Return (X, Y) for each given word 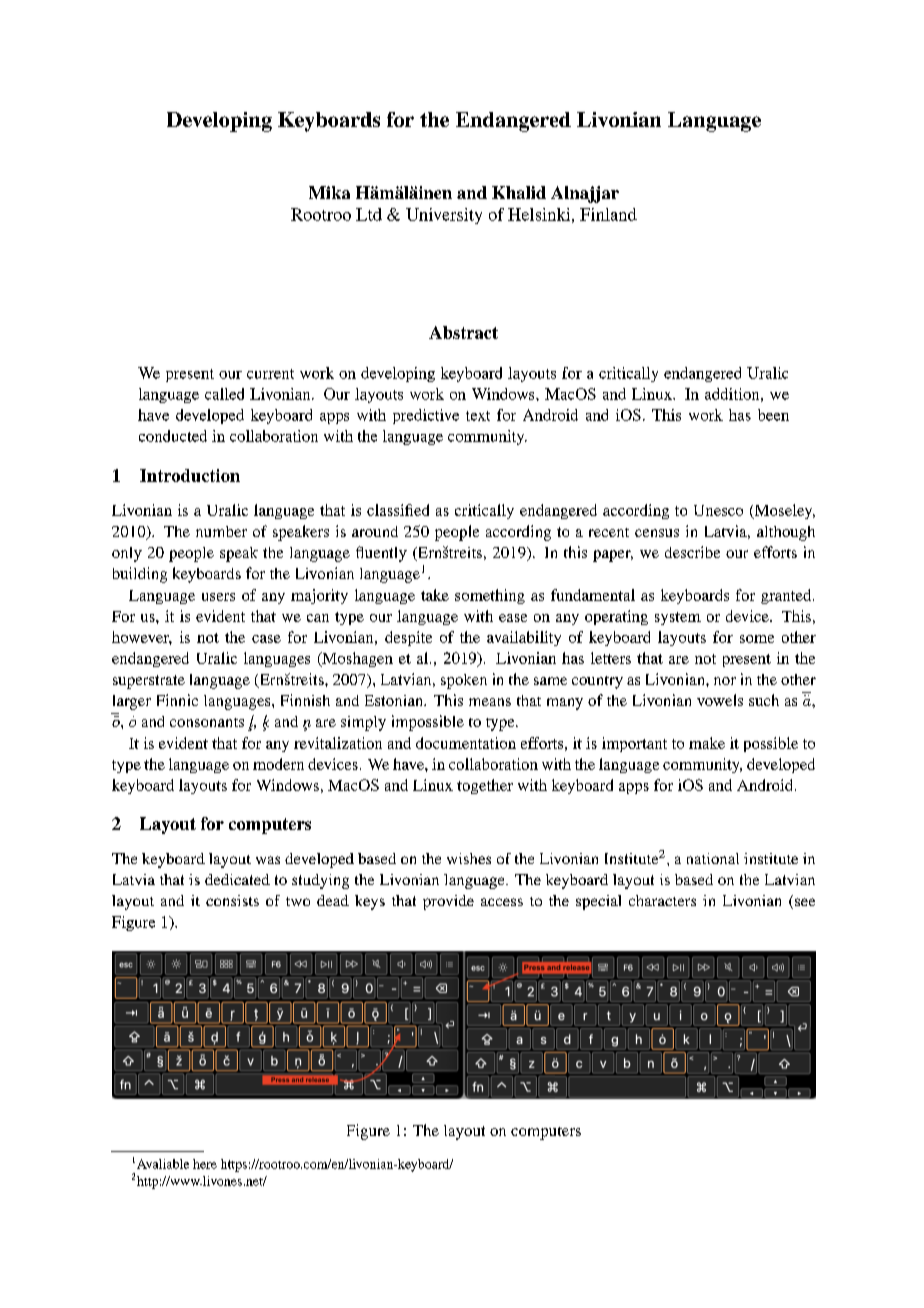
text (478, 416)
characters (662, 900)
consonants (207, 722)
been (773, 415)
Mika (329, 192)
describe (692, 552)
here (205, 1164)
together (485, 786)
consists (232, 900)
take (435, 595)
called (224, 394)
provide (448, 902)
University (444, 216)
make (707, 743)
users (218, 597)
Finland (608, 214)
